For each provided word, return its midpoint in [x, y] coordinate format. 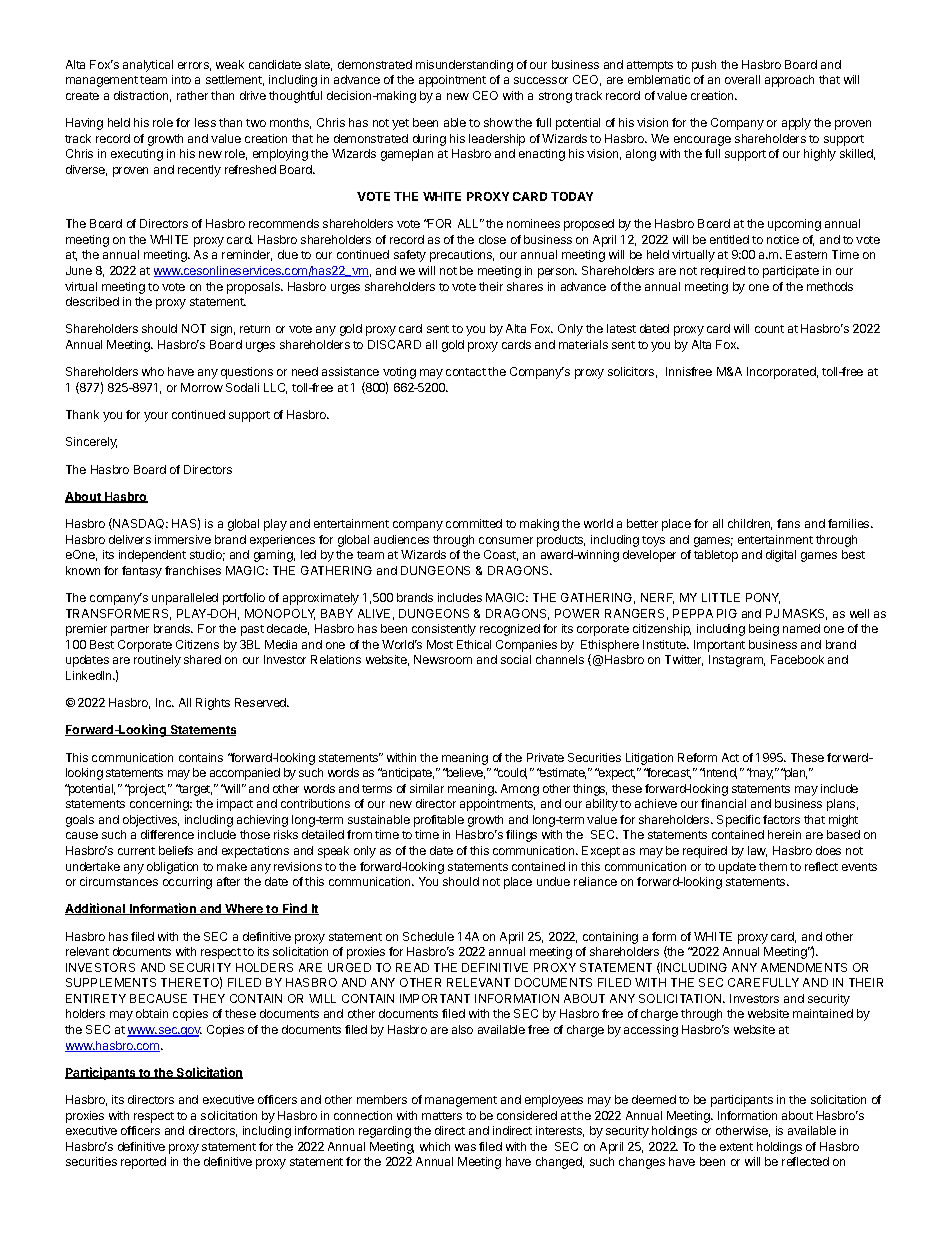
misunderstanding [464, 66]
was [465, 1147]
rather [192, 95]
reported [143, 1163]
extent [736, 1147]
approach [789, 81]
